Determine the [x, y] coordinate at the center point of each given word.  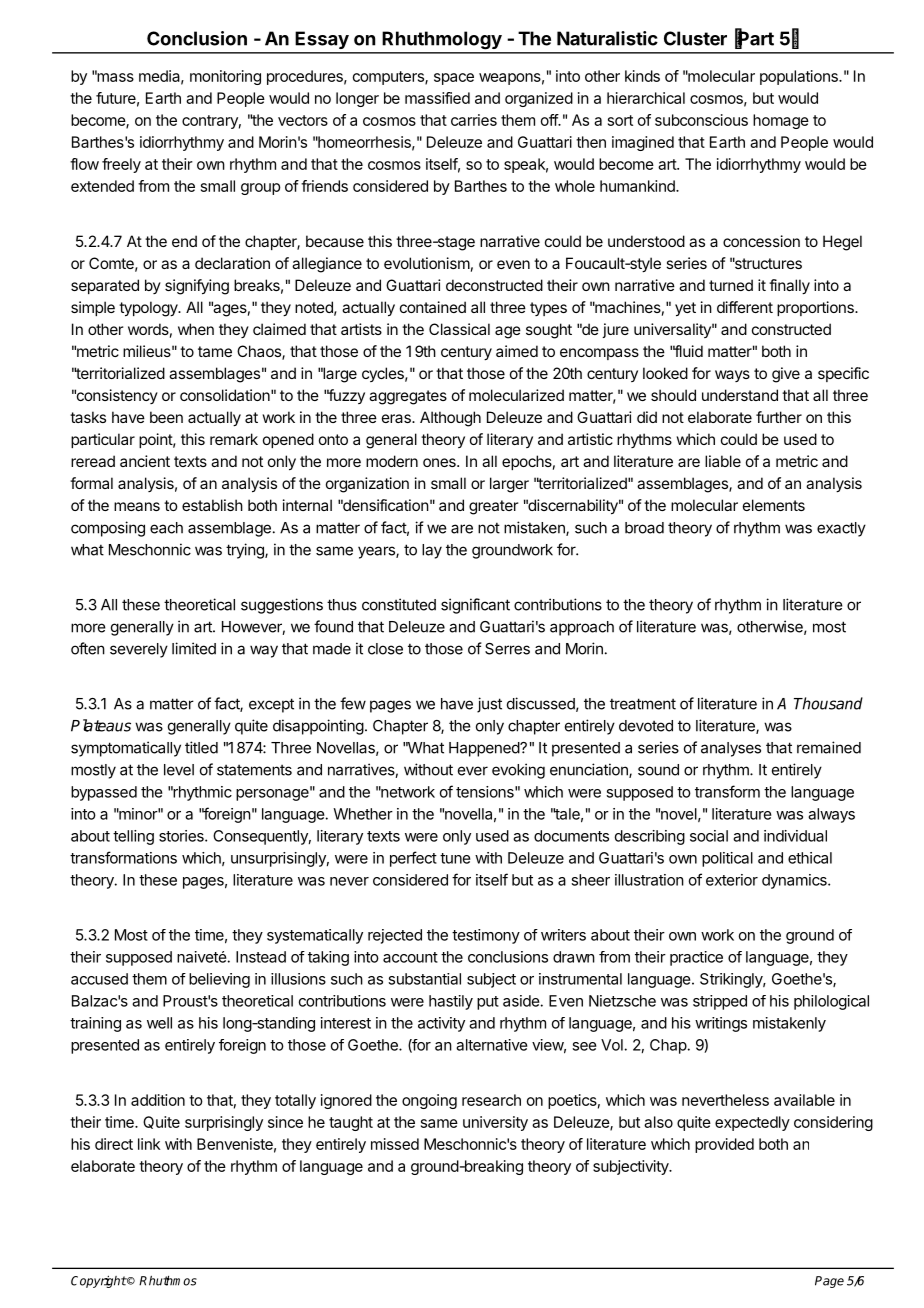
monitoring [225, 77]
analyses [731, 749]
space [454, 79]
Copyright [99, 1282]
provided [724, 1145]
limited [194, 648]
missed [395, 1144]
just [489, 705]
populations [800, 77]
